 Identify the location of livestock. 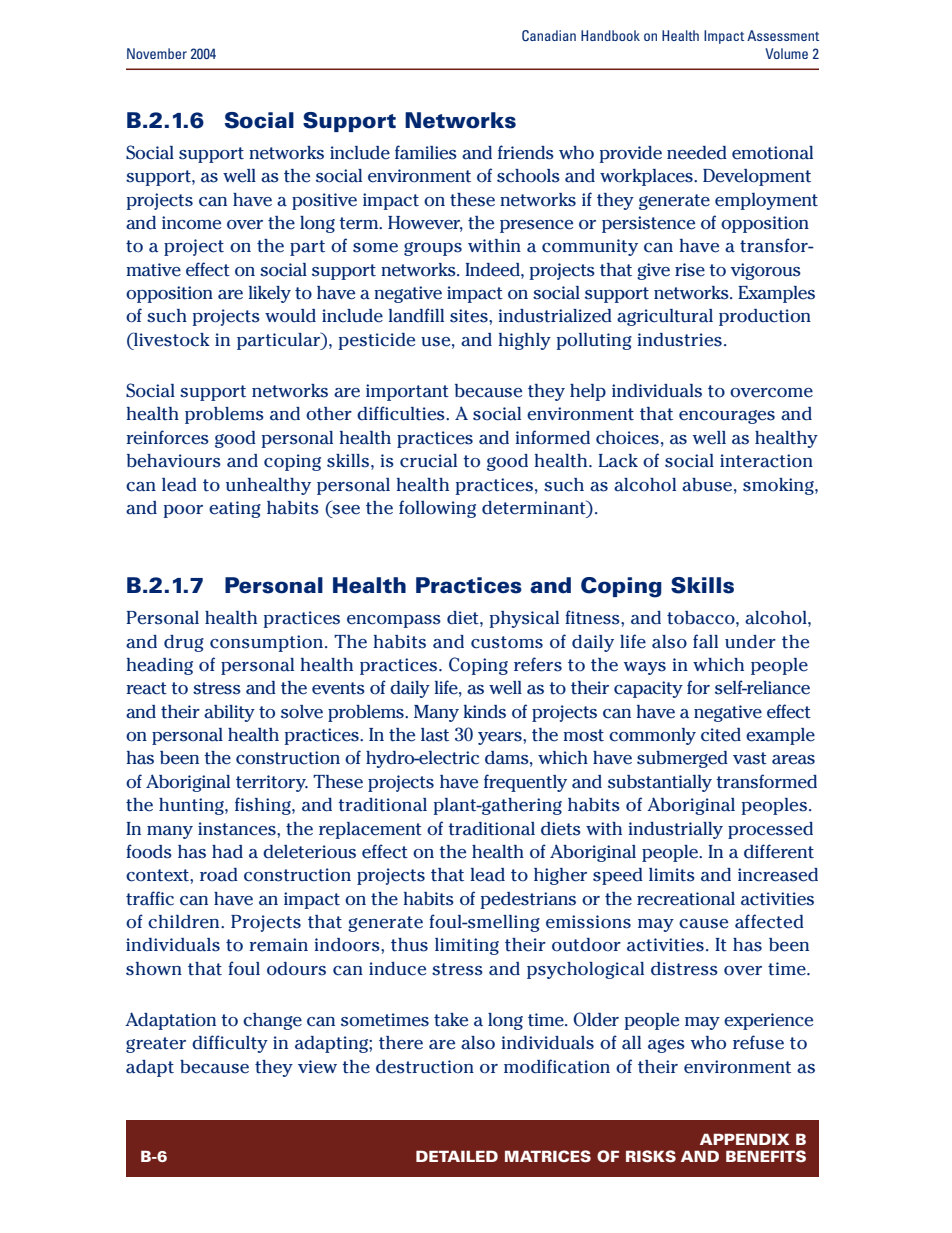
(171, 339).
